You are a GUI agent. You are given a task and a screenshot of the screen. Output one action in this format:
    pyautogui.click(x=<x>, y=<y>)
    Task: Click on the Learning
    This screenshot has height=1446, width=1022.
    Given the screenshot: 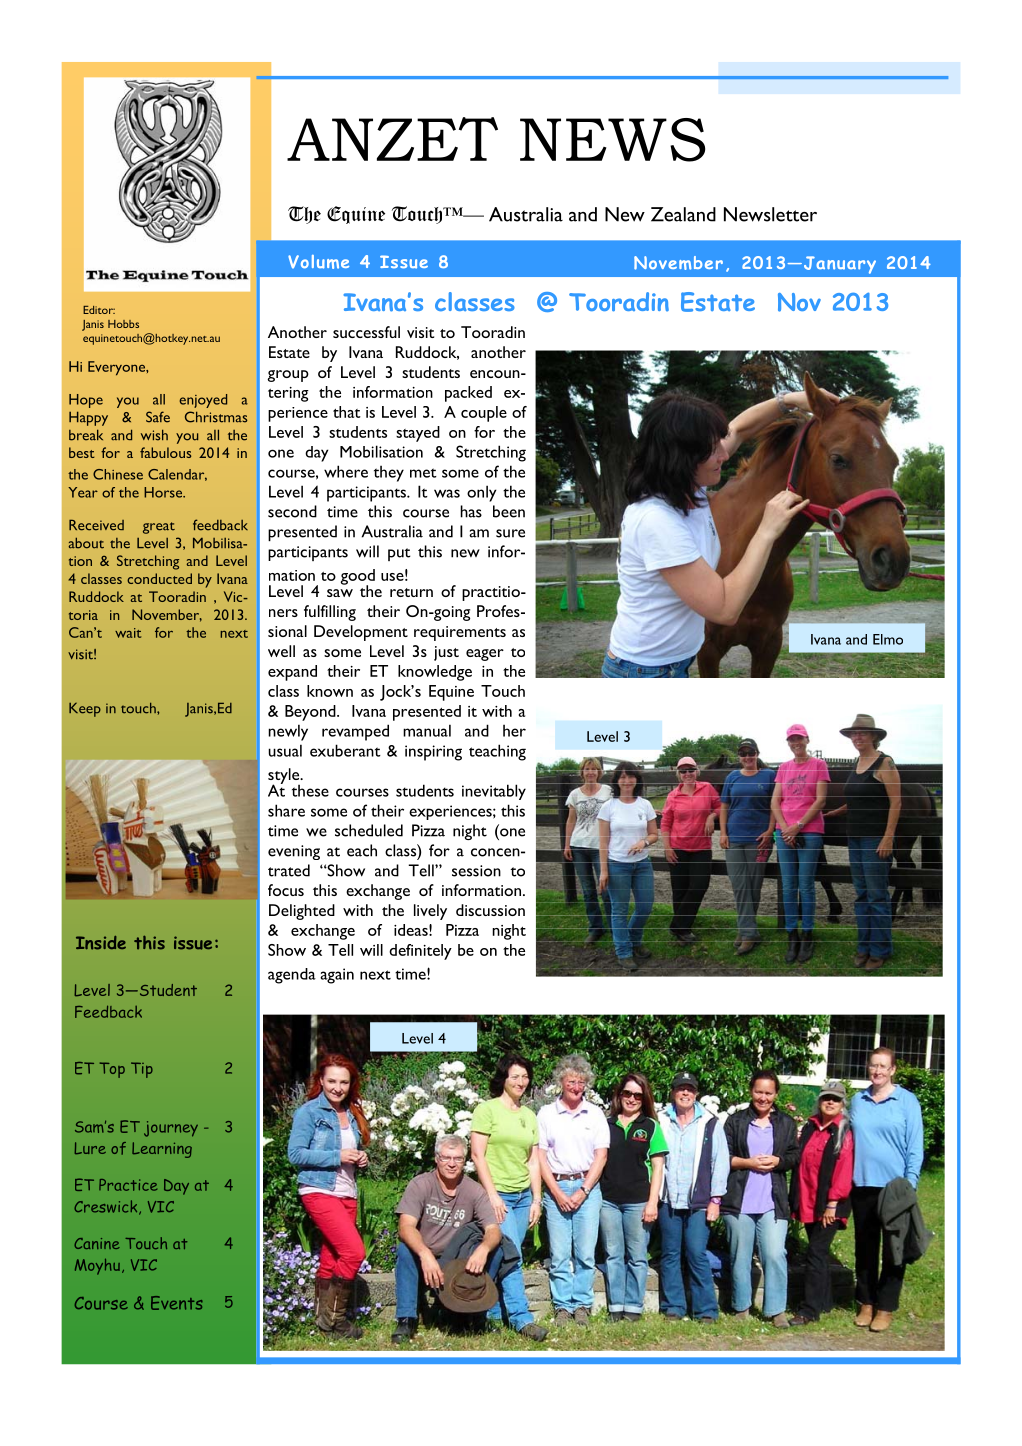 What is the action you would take?
    pyautogui.click(x=162, y=1150)
